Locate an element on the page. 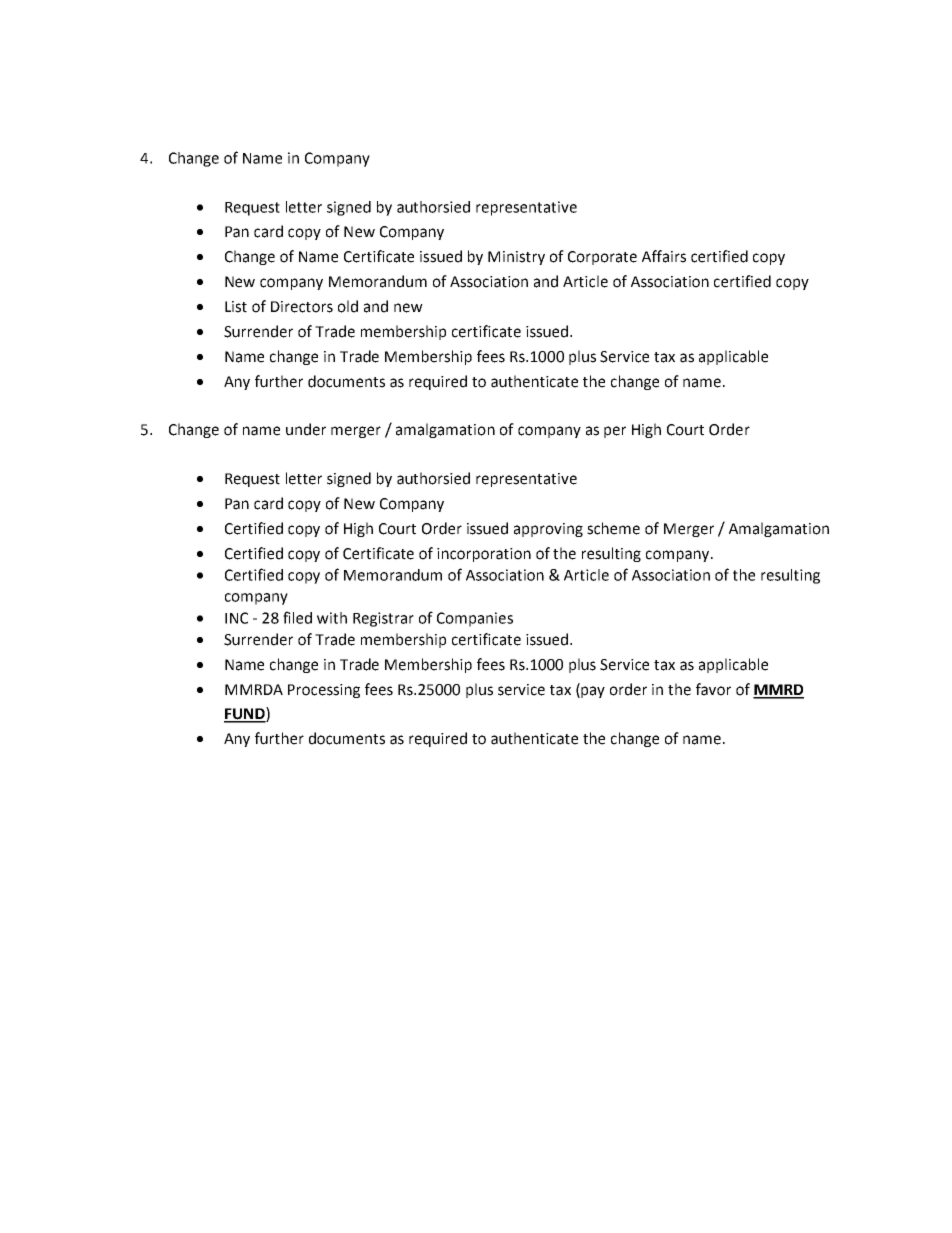 This page has width=952, height=1233. Ministry is located at coordinates (516, 258).
